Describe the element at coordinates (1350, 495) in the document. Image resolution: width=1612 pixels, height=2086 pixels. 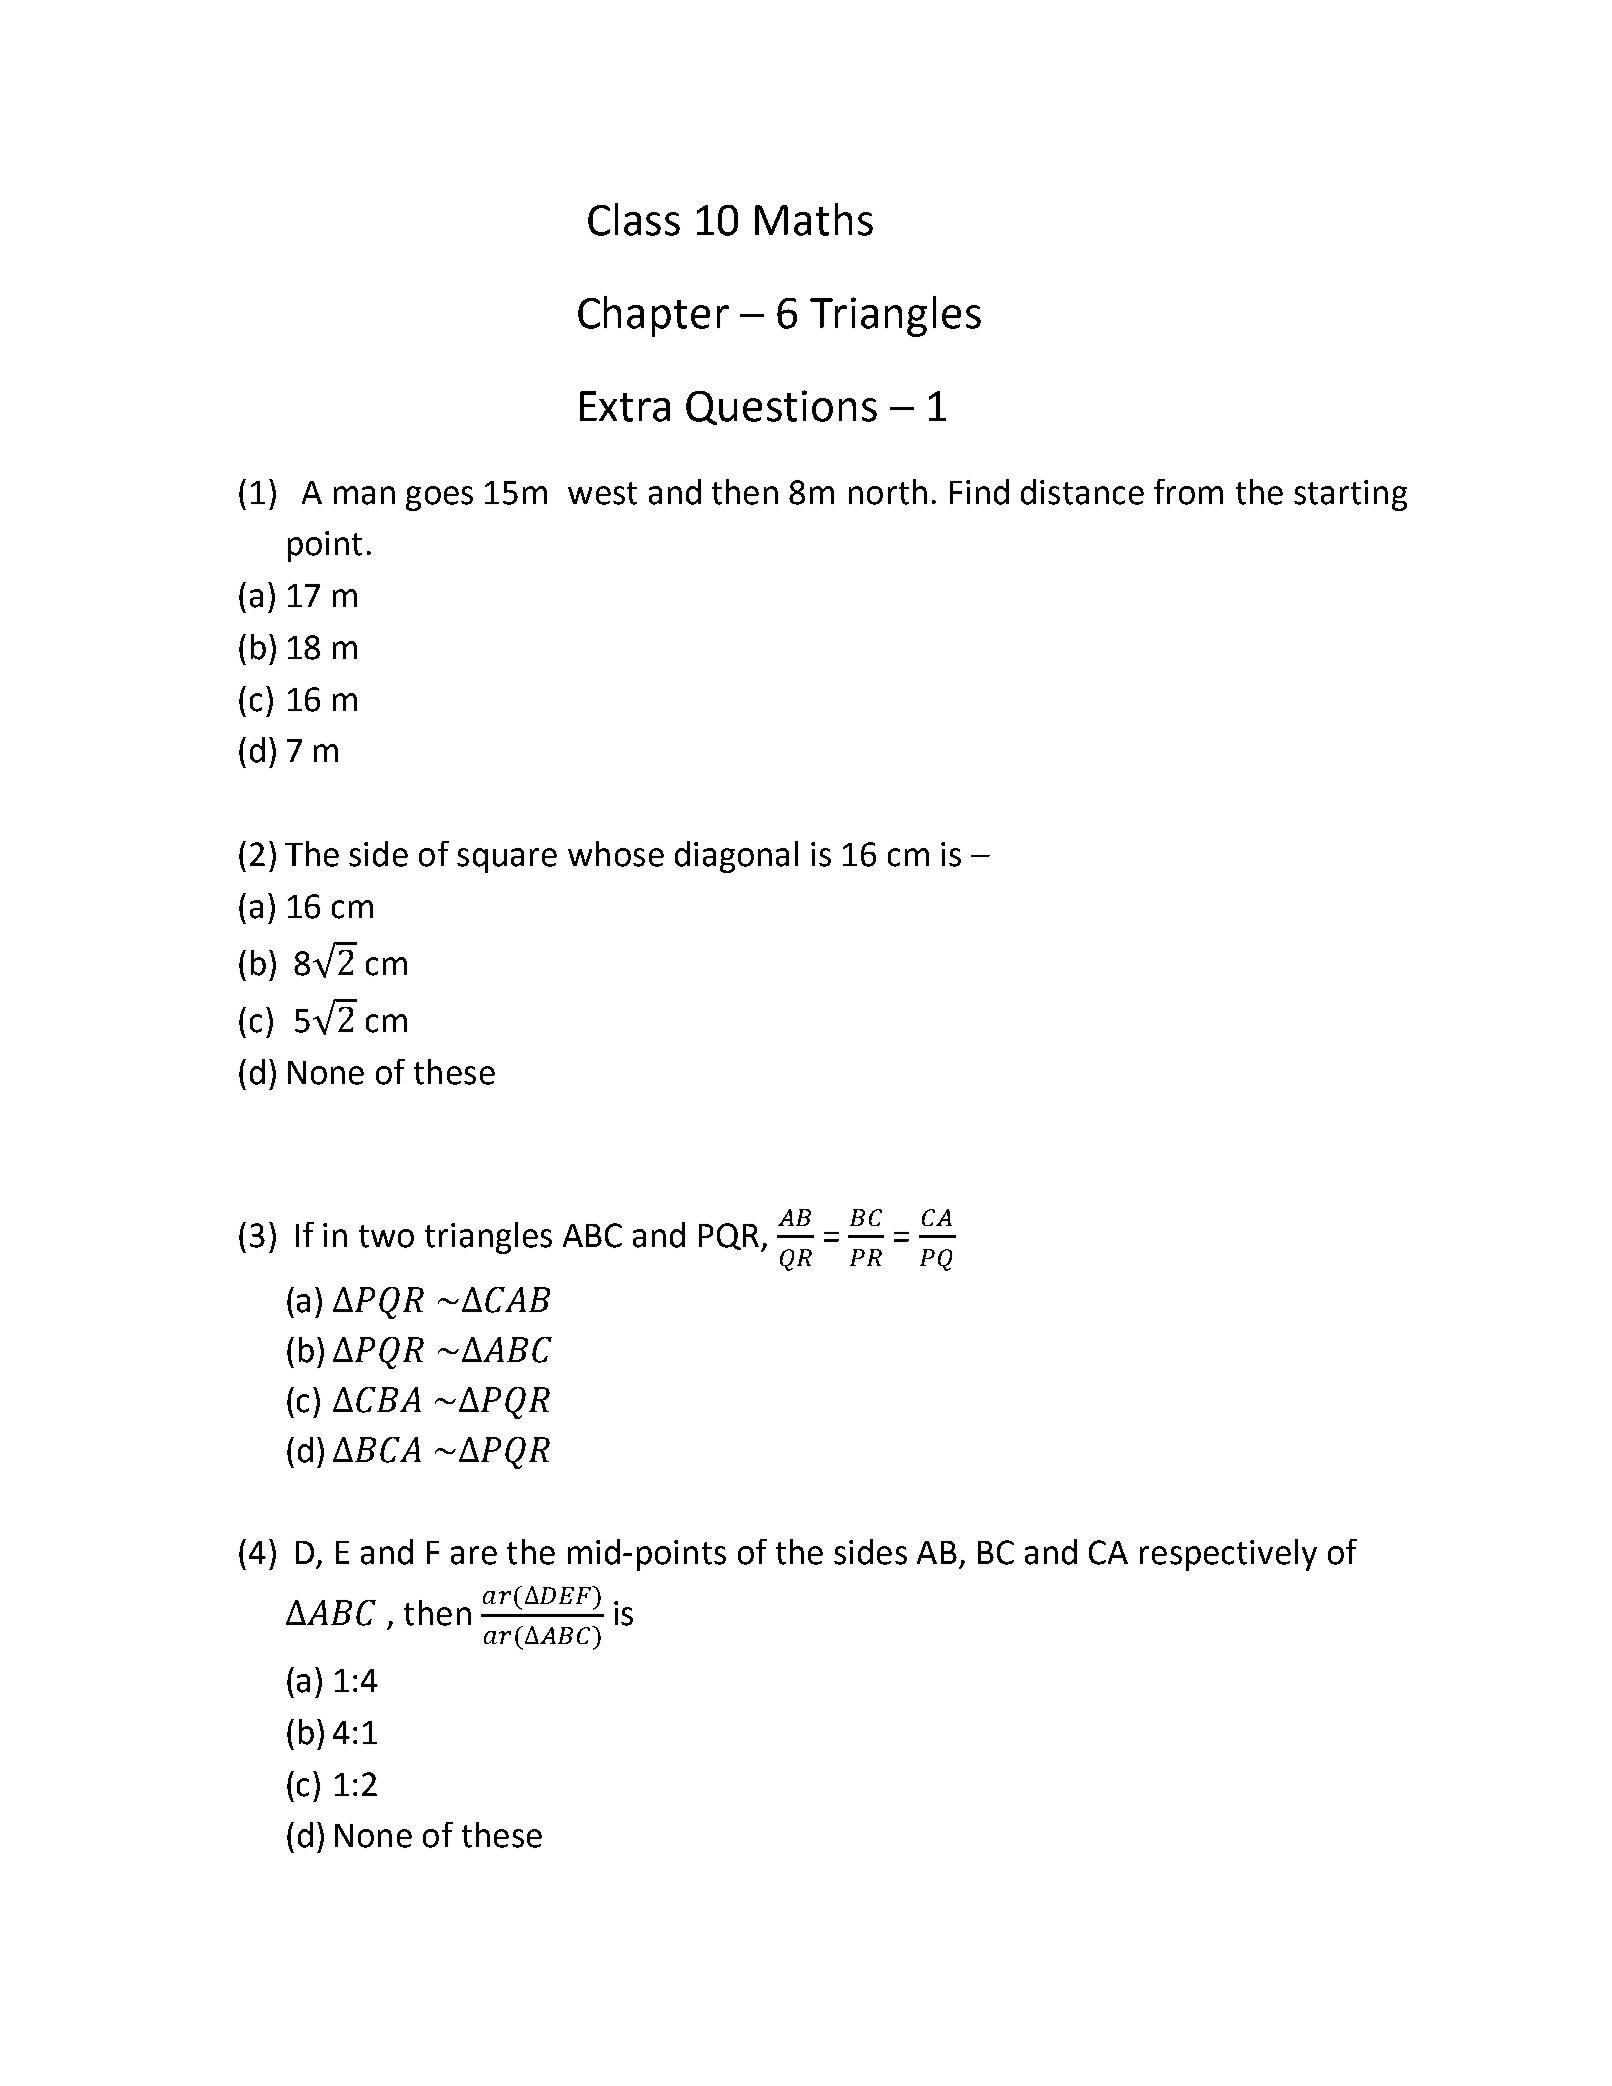
I see `starting` at that location.
